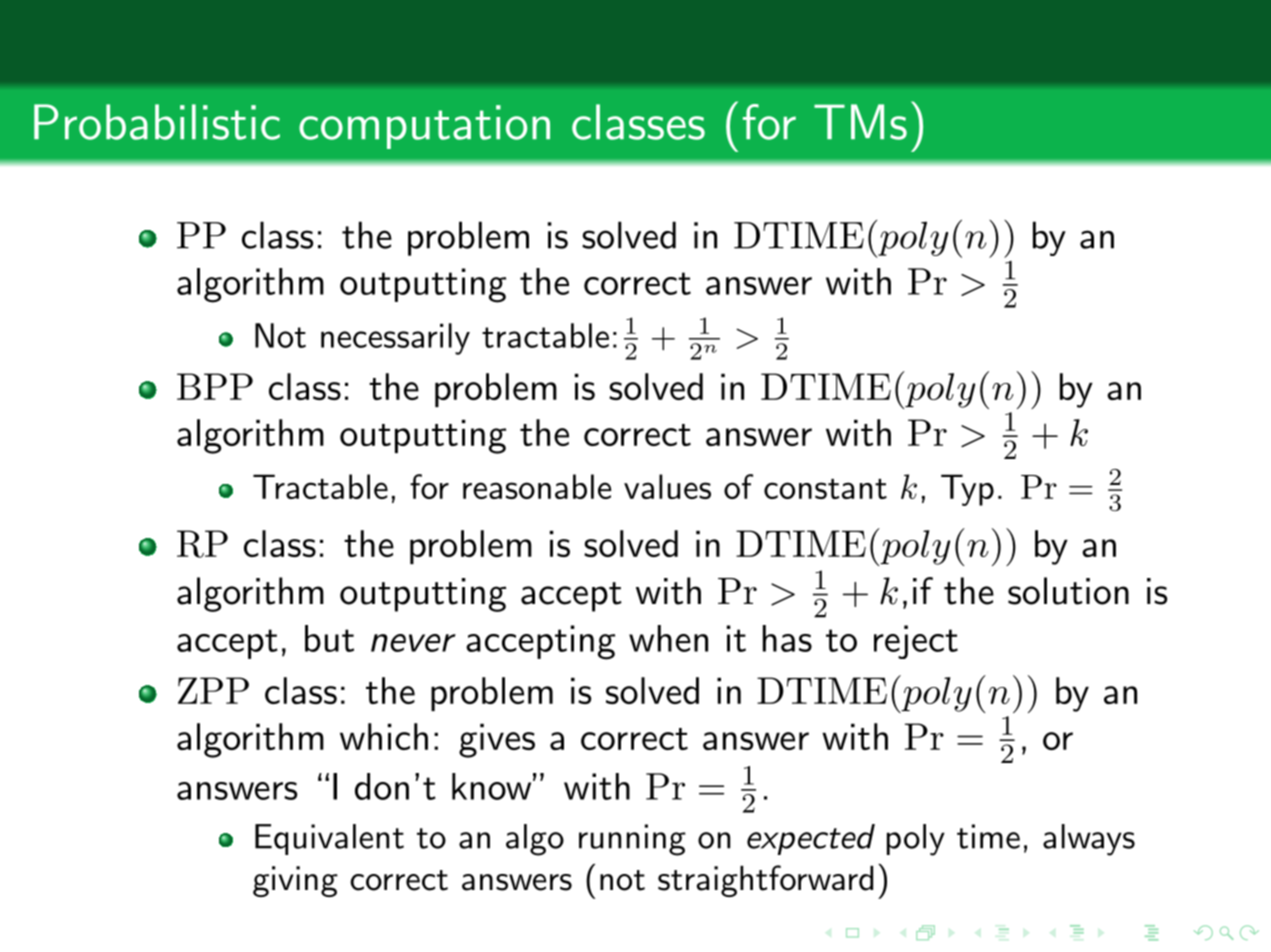  What do you see at coordinates (395, 339) in the screenshot?
I see `necessarily` at bounding box center [395, 339].
